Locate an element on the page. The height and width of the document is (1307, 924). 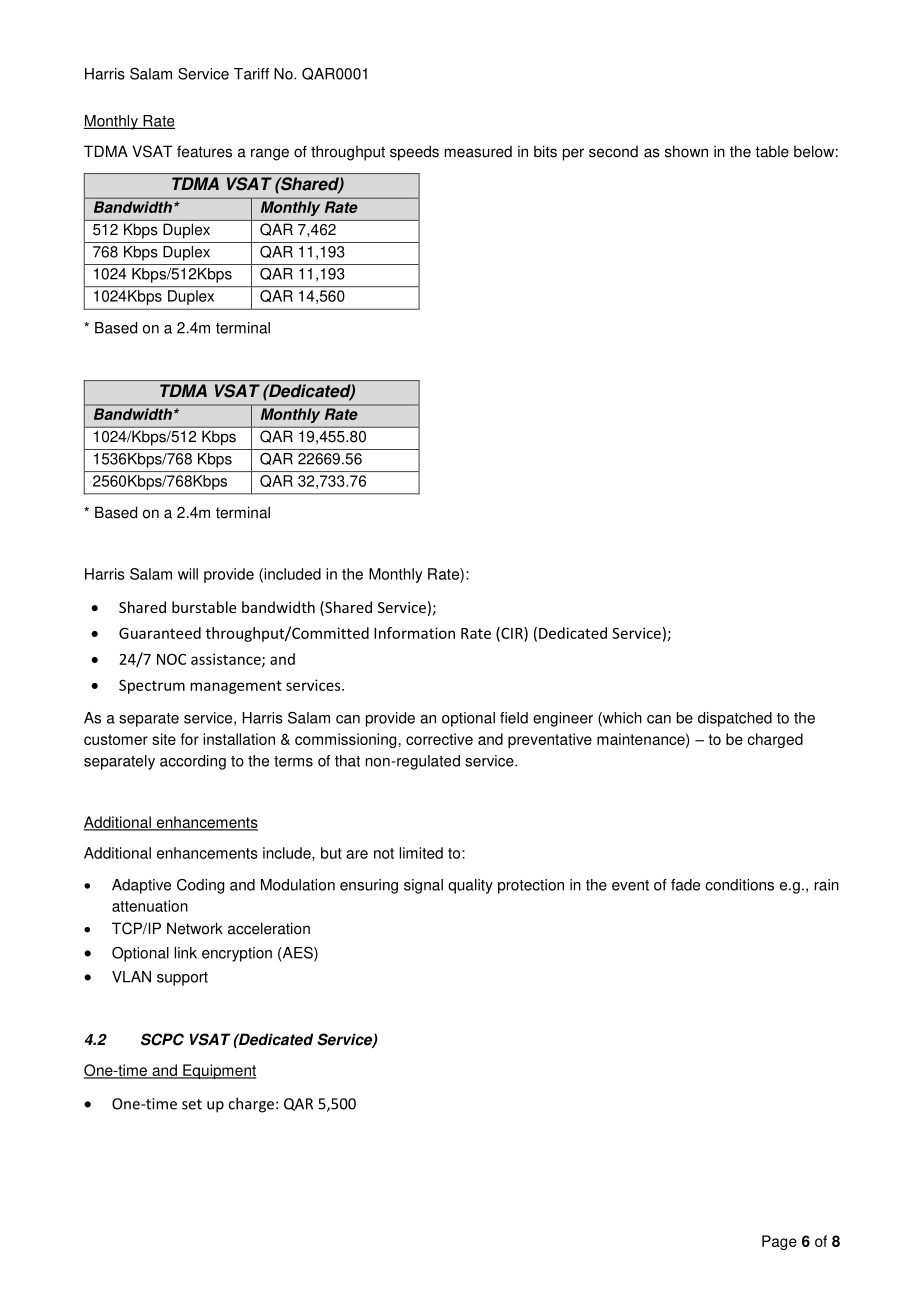
measured is located at coordinates (478, 152).
